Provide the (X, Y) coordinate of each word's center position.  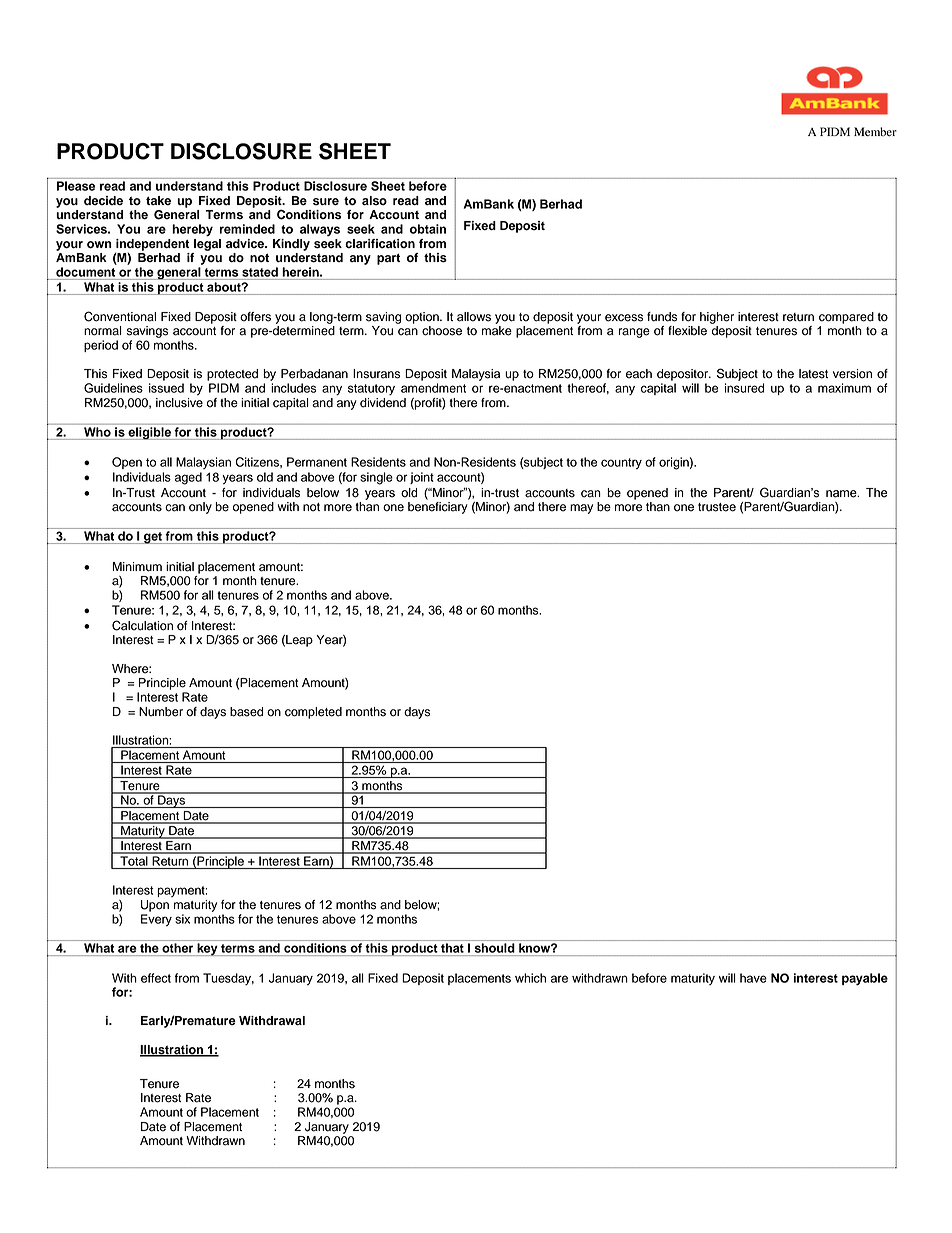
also (374, 201)
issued (166, 388)
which (530, 978)
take (158, 201)
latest (813, 374)
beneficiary (438, 508)
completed (313, 713)
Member (875, 131)
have (753, 978)
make (497, 331)
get (153, 538)
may (581, 509)
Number (161, 712)
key (207, 949)
